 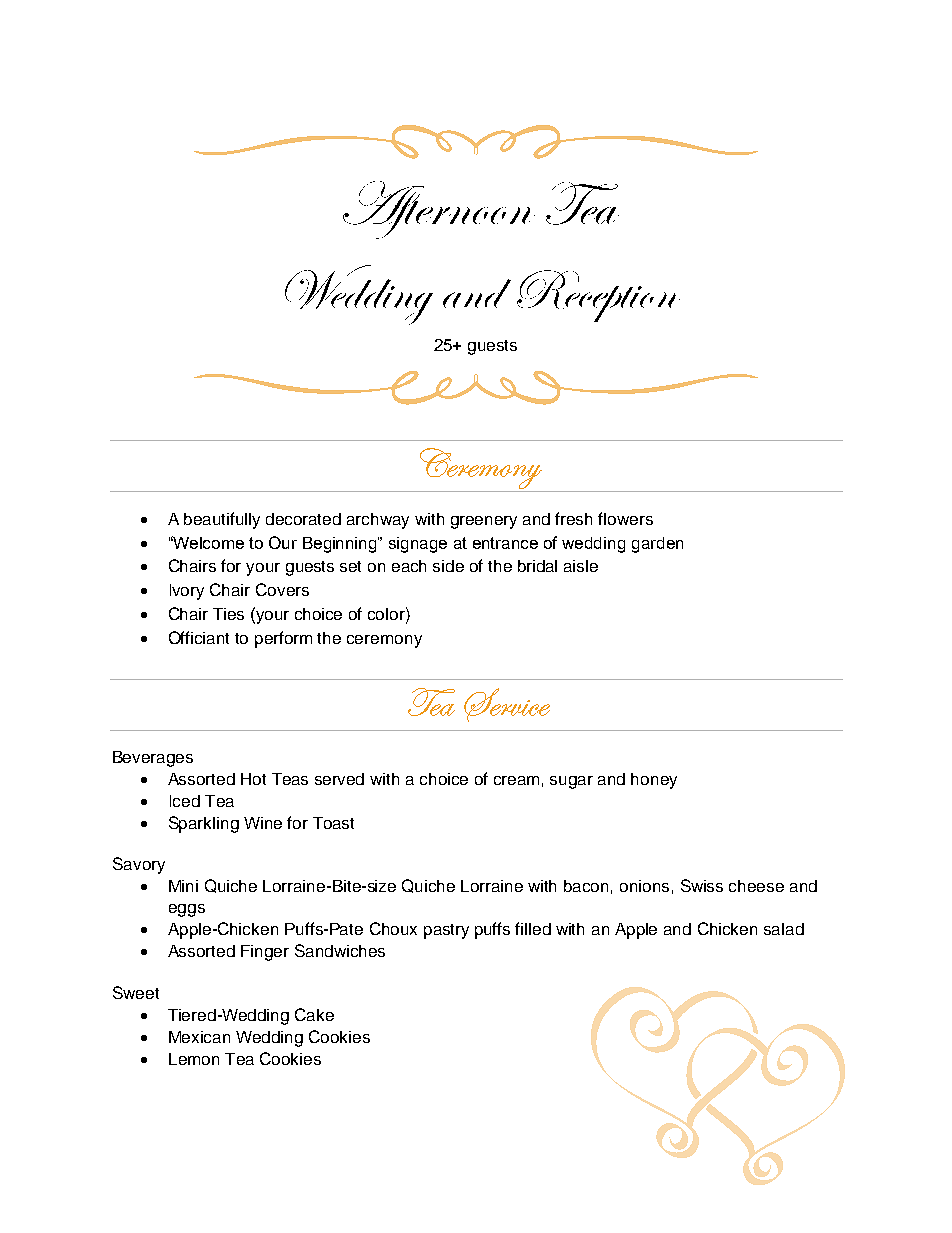 What do you see at coordinates (625, 518) in the screenshot?
I see `flowers` at bounding box center [625, 518].
